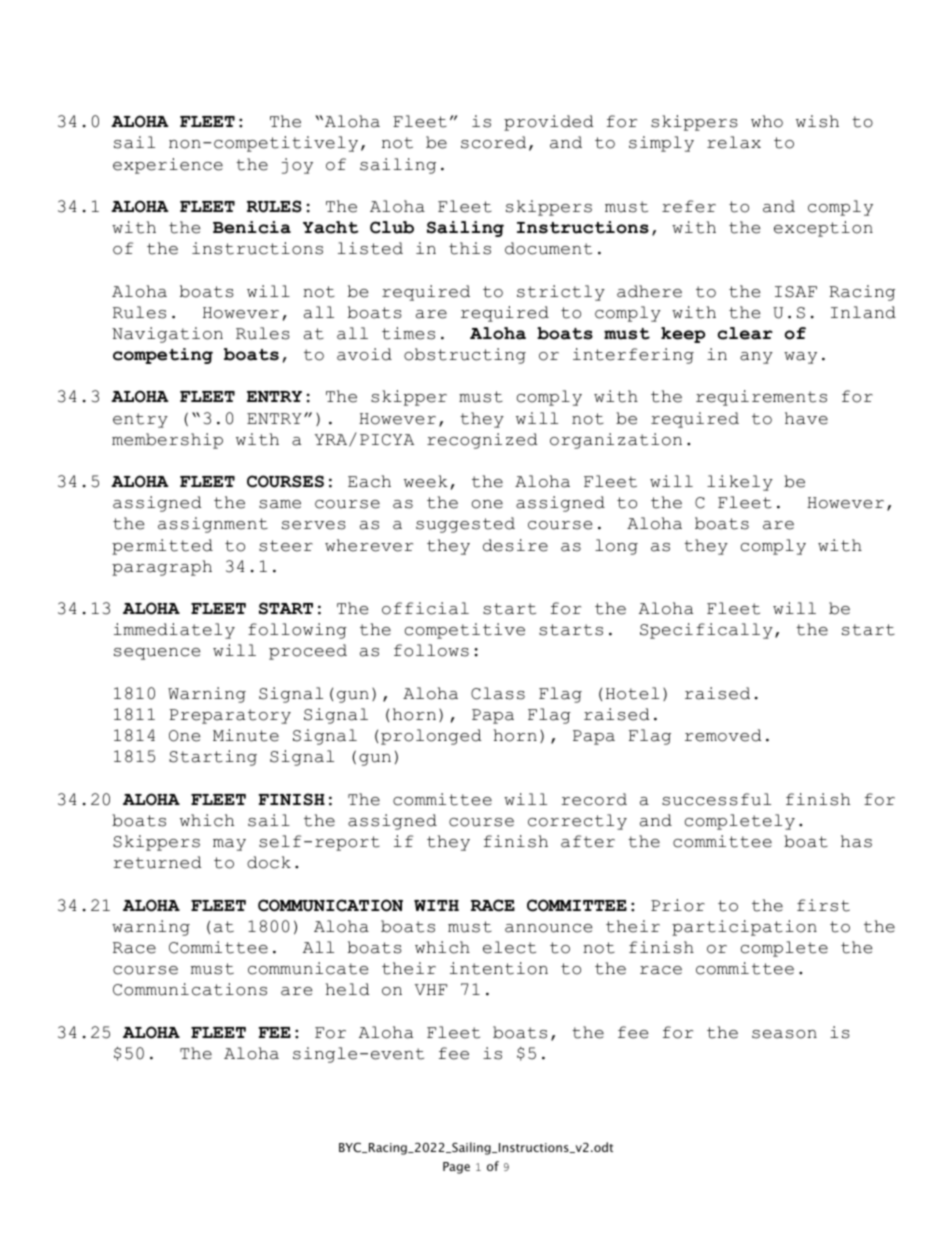 The height and width of the screenshot is (1233, 952). I want to click on Navigation, so click(167, 335).
